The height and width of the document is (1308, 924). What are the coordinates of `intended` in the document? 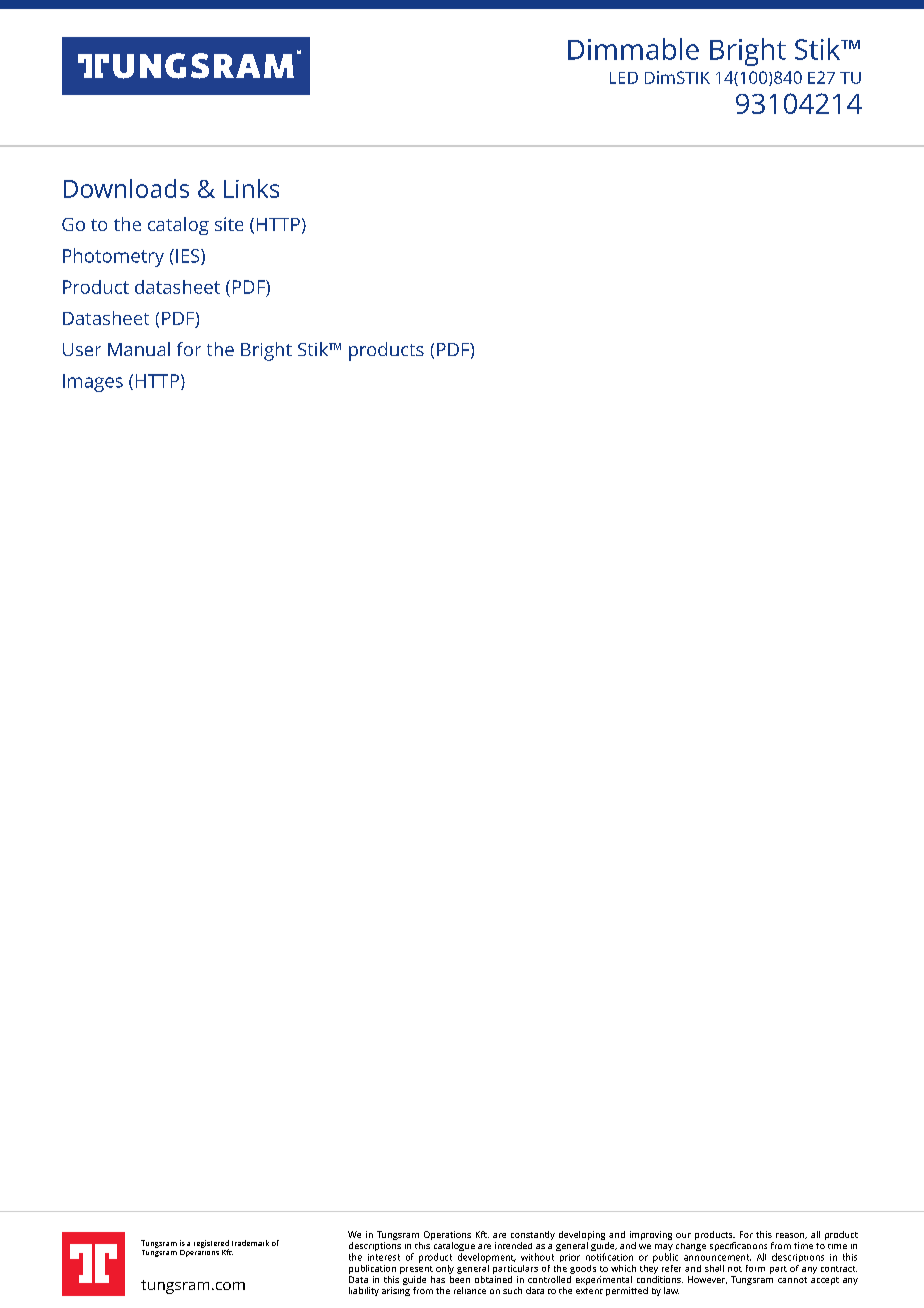 It's located at (513, 1245).
